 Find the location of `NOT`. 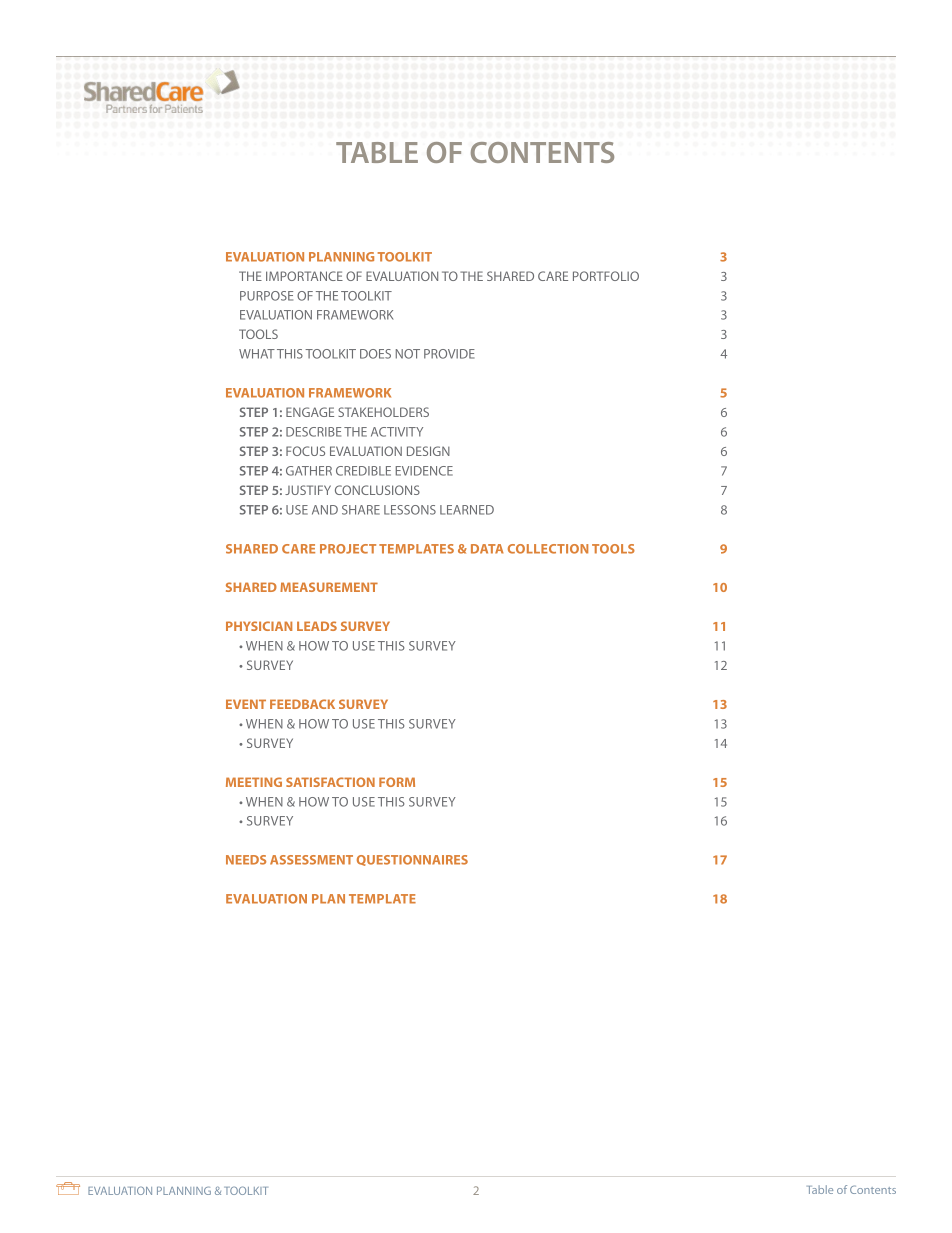

NOT is located at coordinates (408, 354).
